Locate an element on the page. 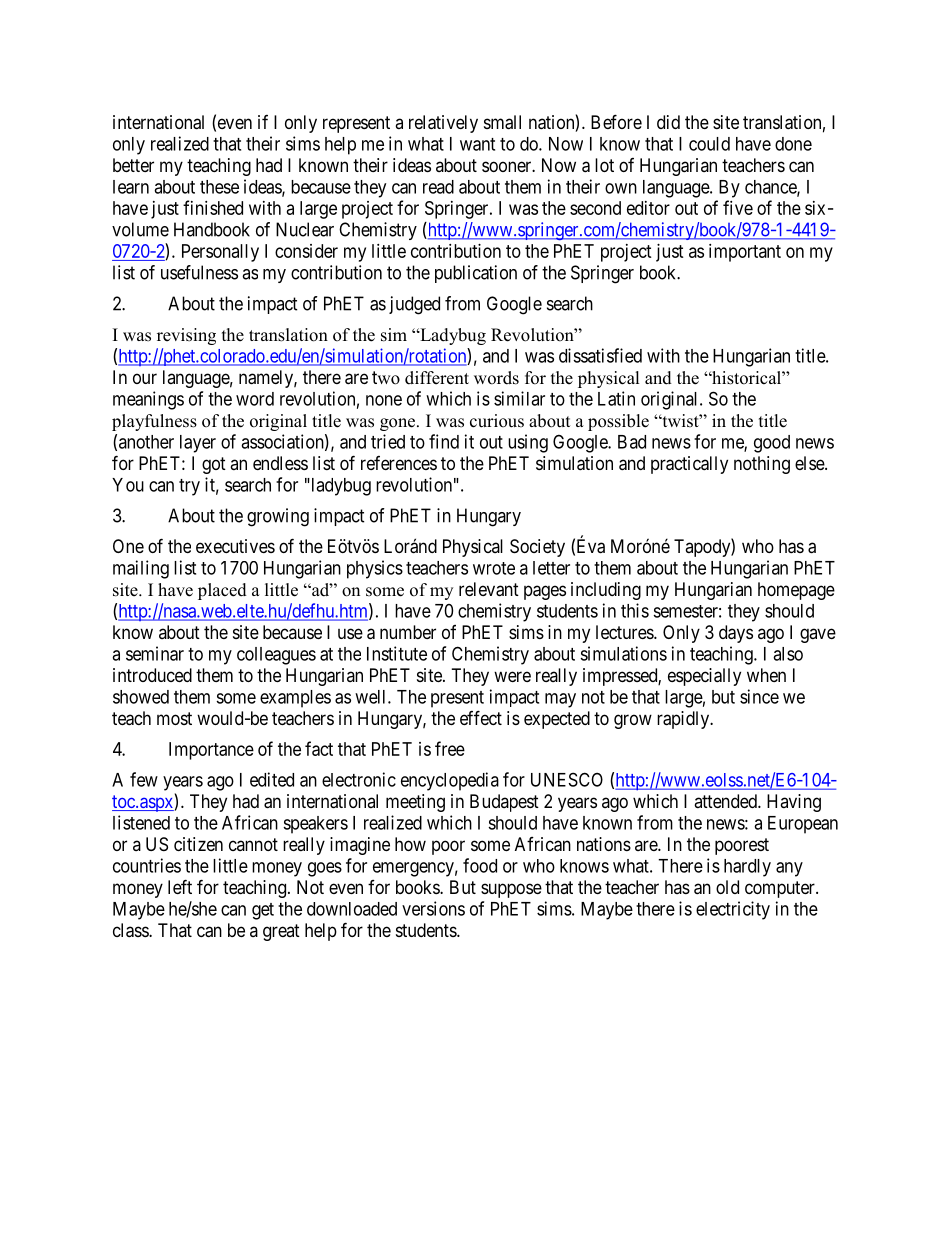 The image size is (952, 1233). these is located at coordinates (219, 187).
